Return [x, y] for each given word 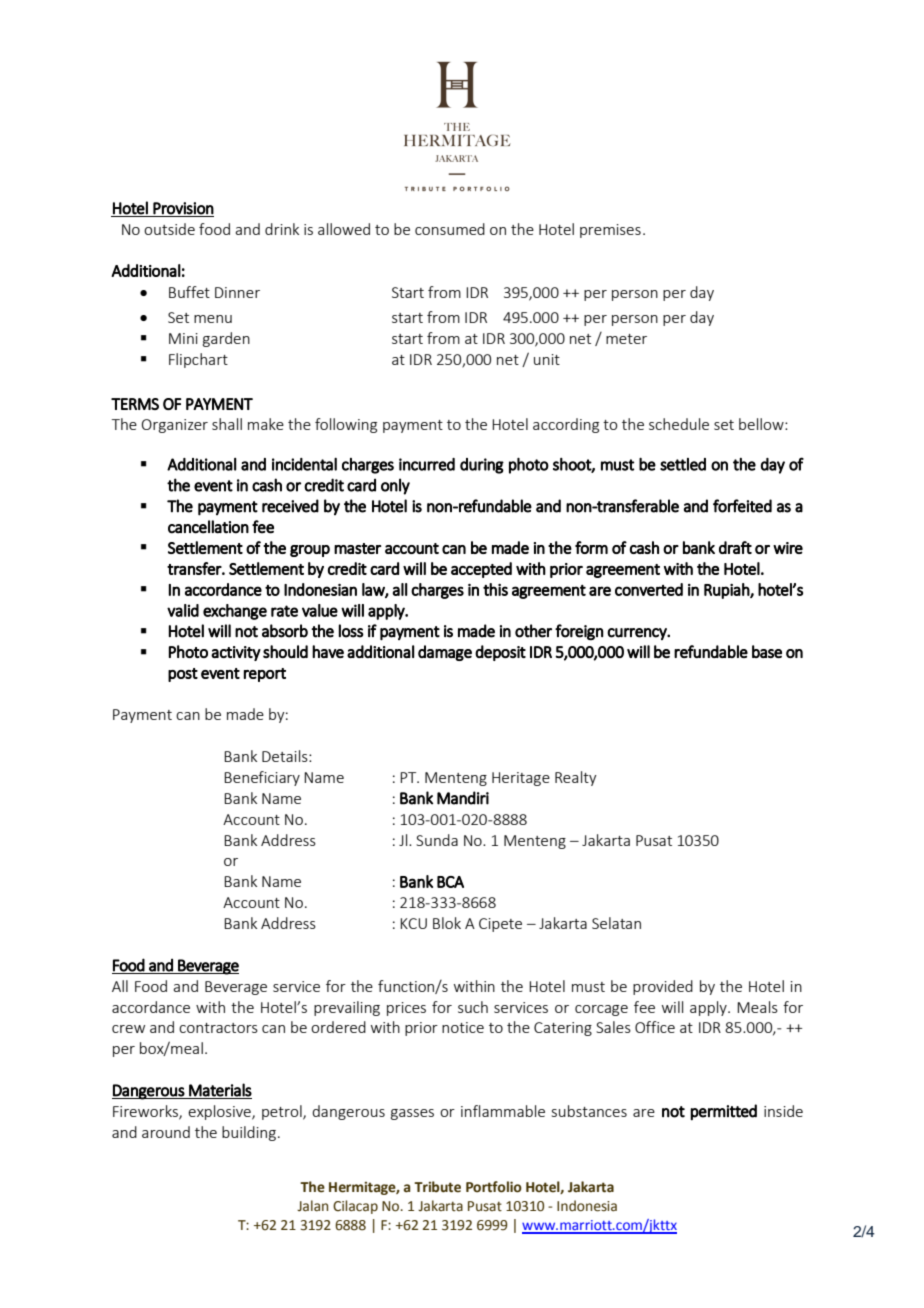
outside [169, 229]
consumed [450, 229]
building [249, 1133]
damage [445, 653]
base [767, 651]
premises [610, 231]
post [183, 675]
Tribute [437, 1187]
